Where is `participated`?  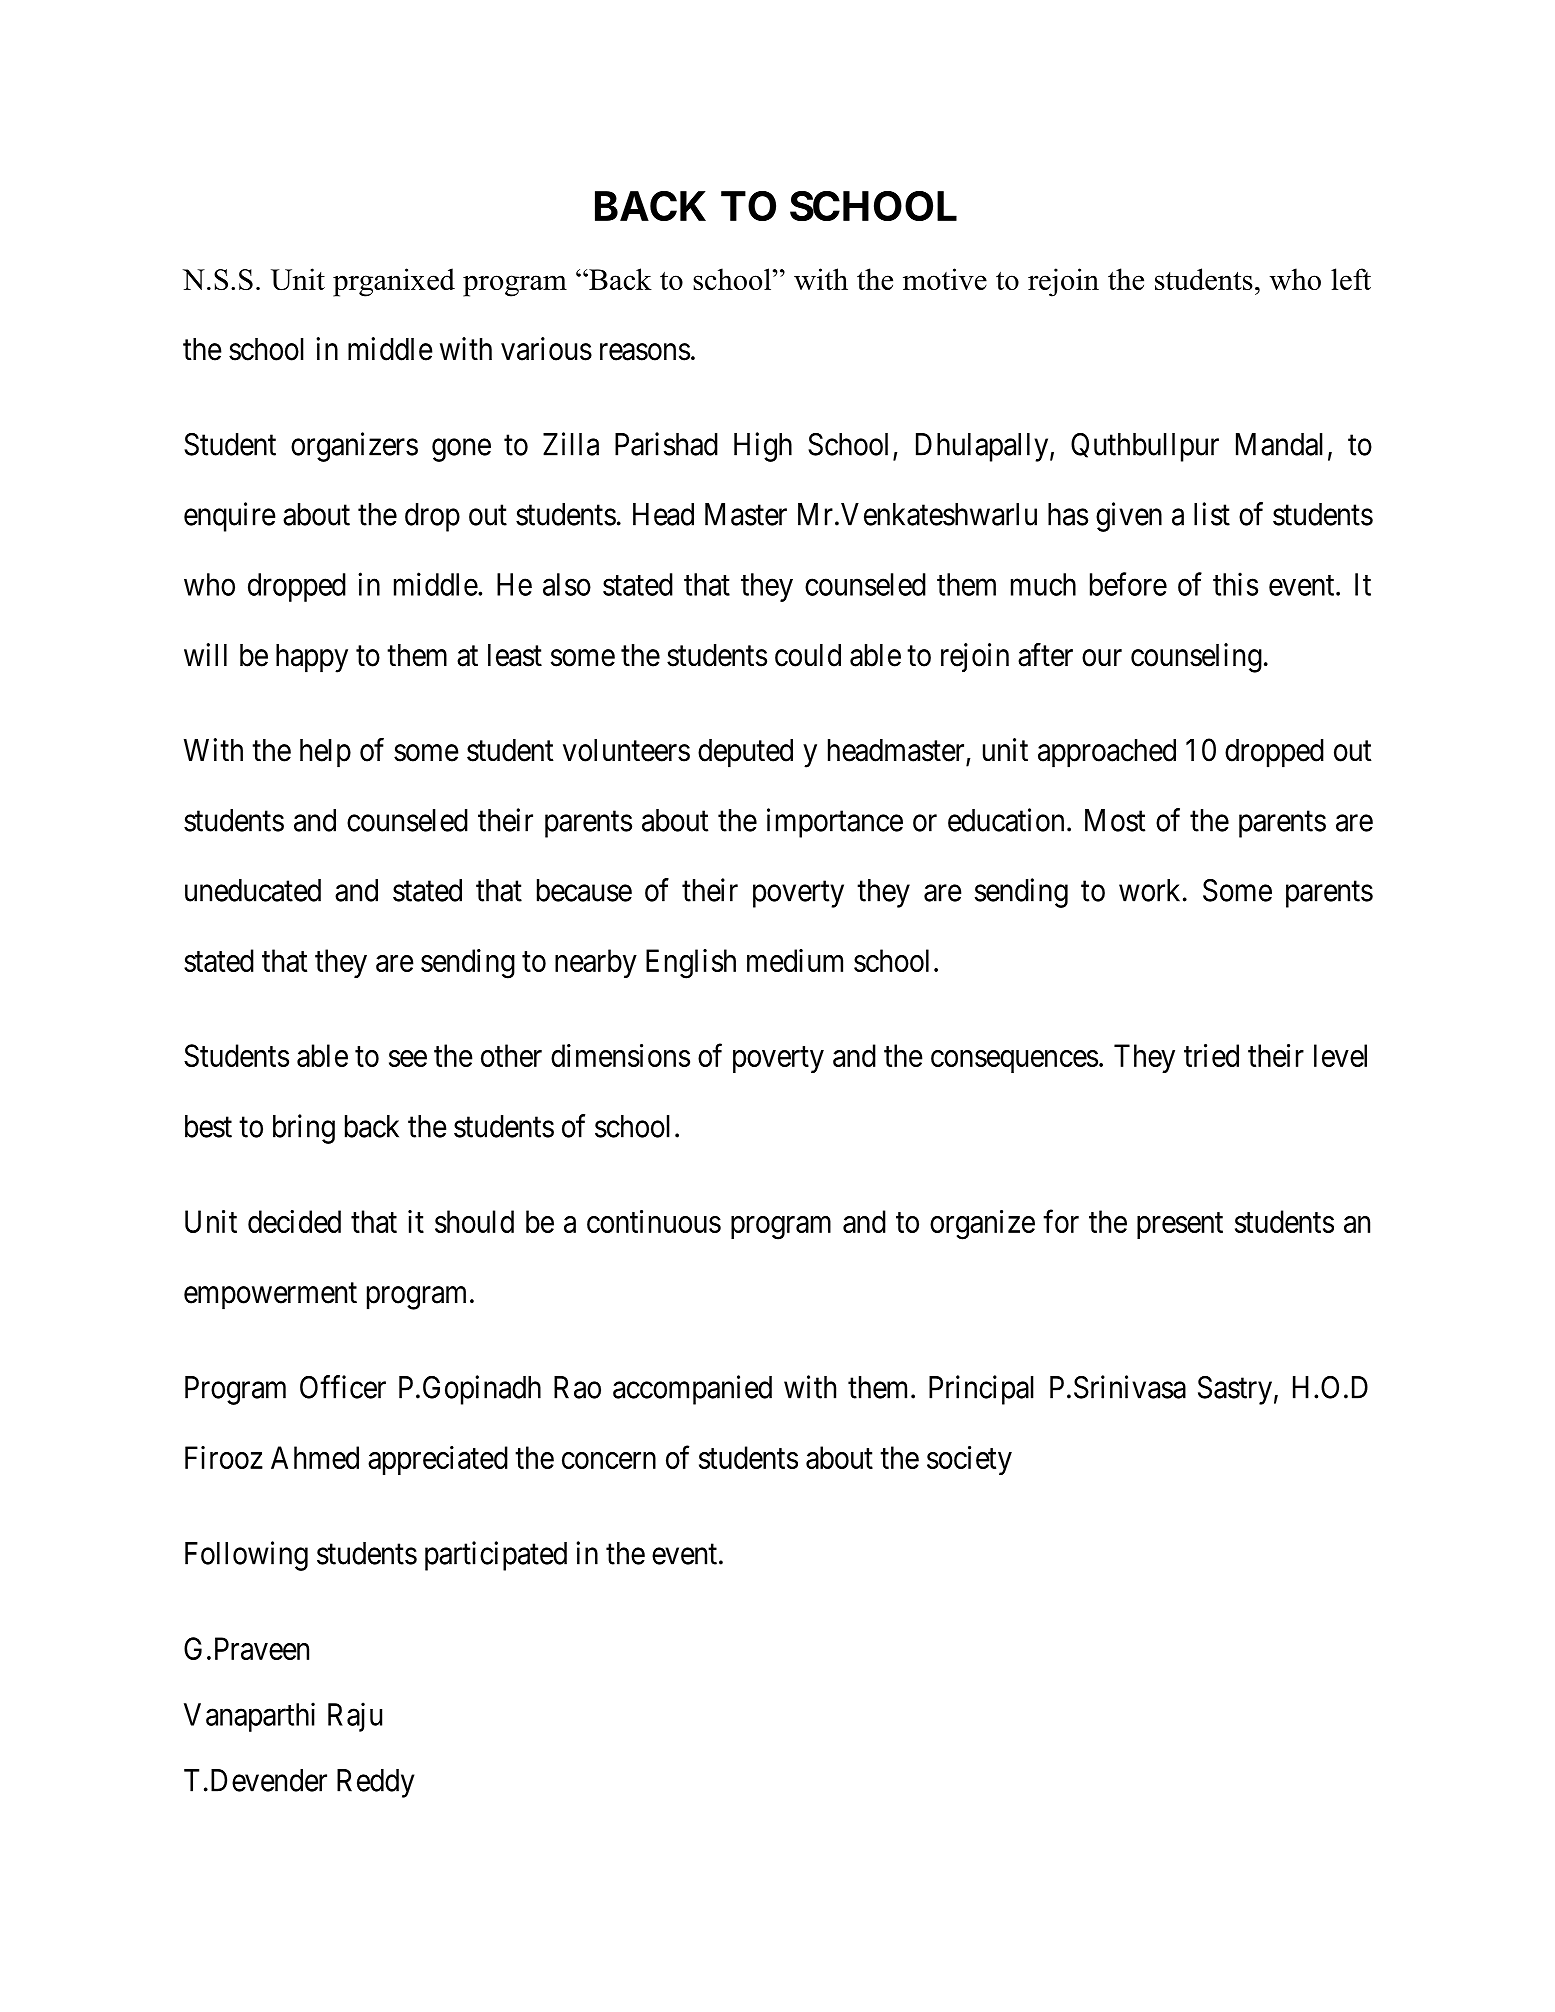 participated is located at coordinates (496, 1556).
